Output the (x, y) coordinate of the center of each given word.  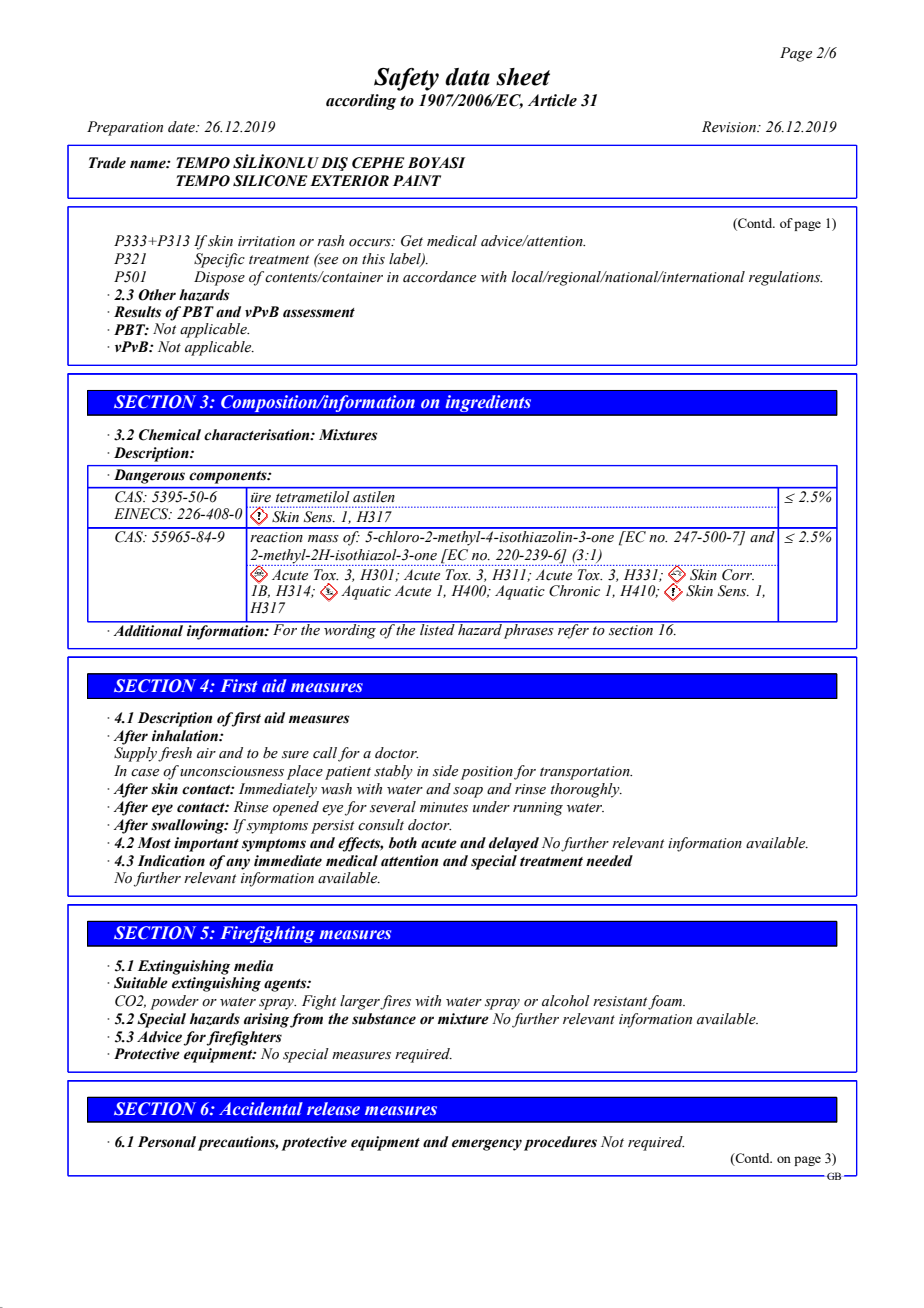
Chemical (170, 435)
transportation (586, 773)
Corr (738, 575)
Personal (167, 1142)
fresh (175, 754)
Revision (730, 127)
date (182, 127)
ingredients (488, 405)
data (467, 77)
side (445, 771)
